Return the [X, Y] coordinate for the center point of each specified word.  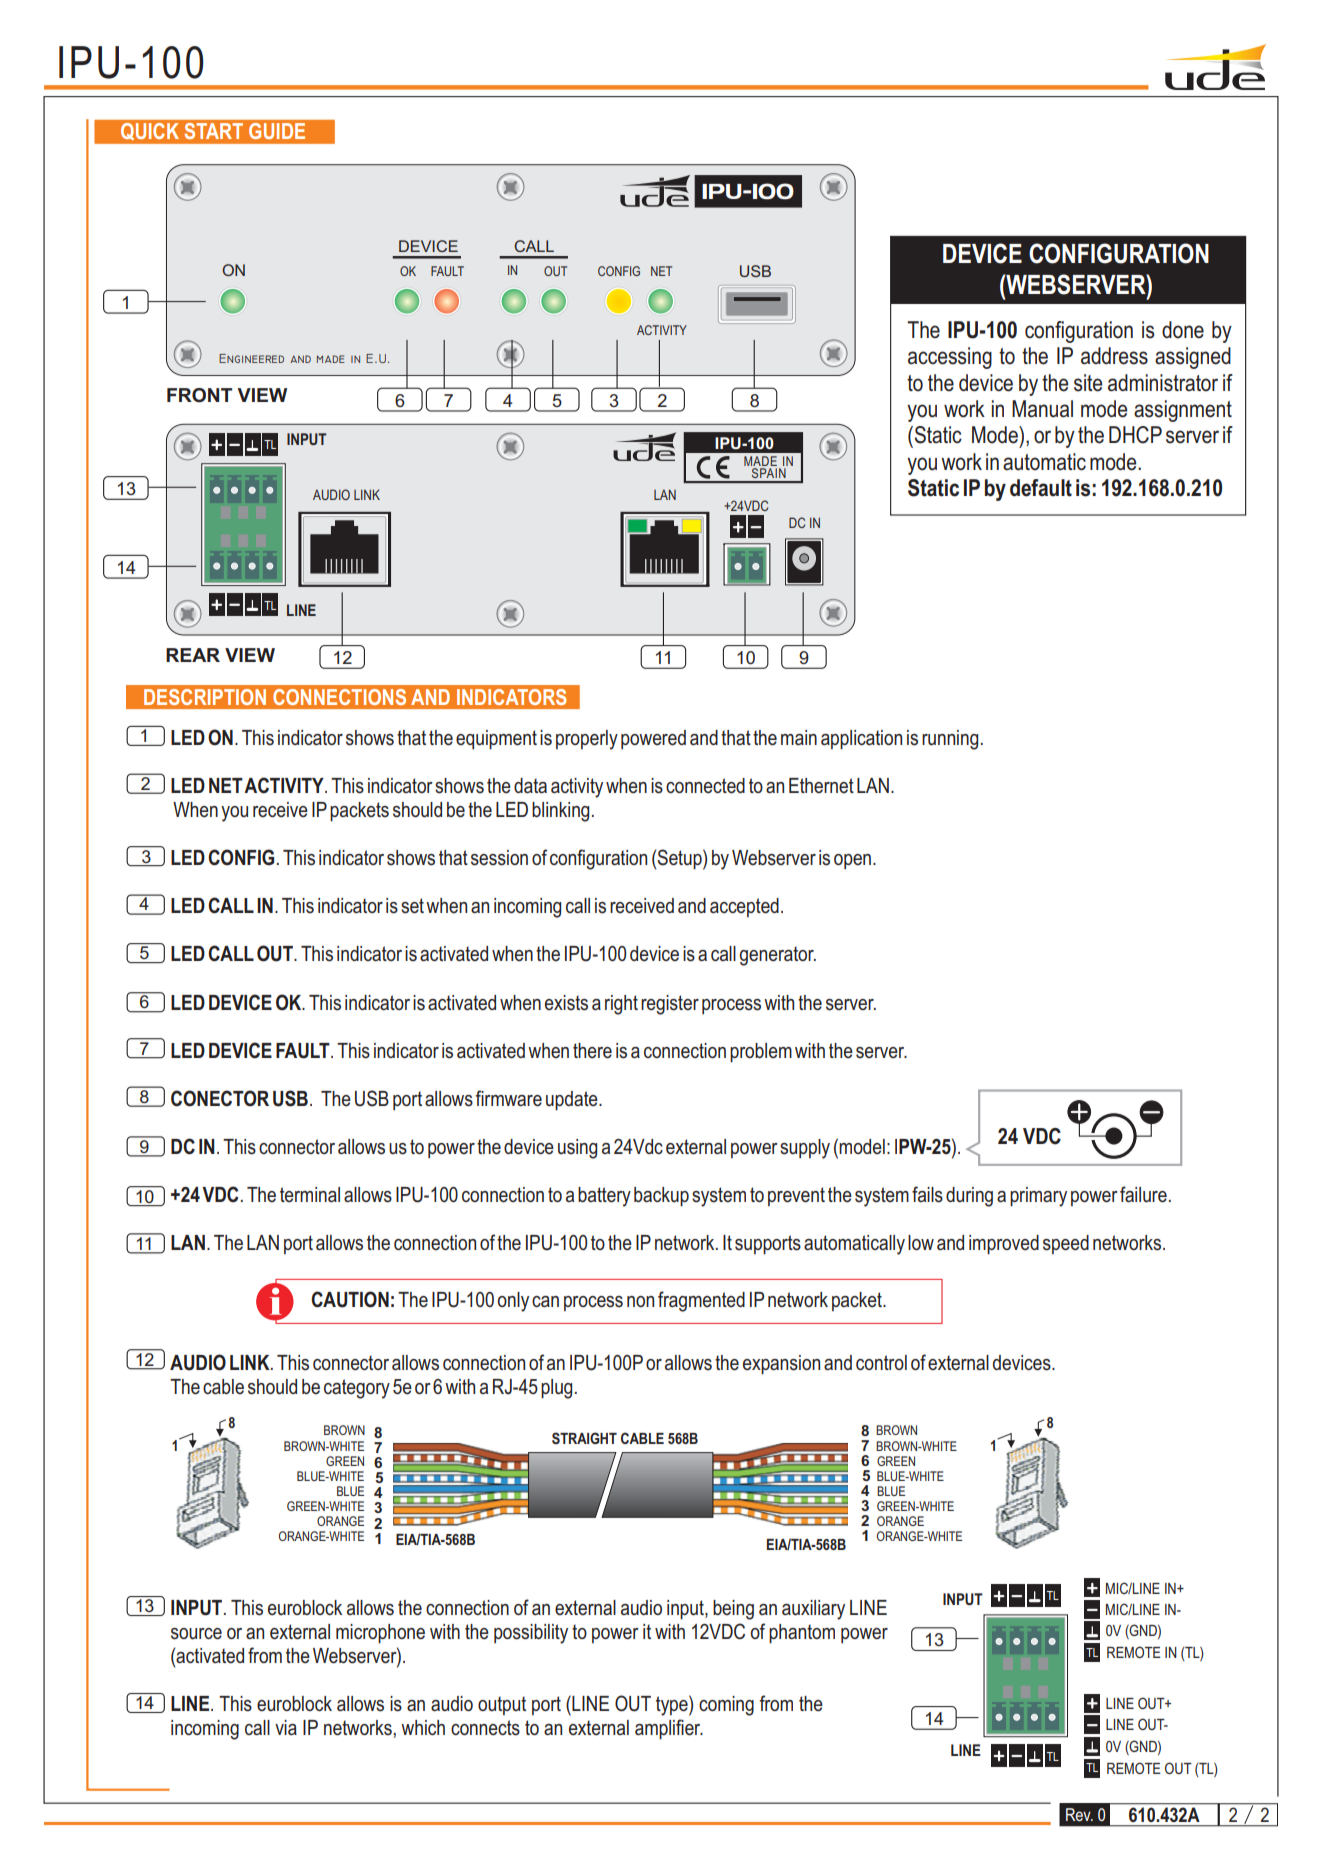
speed [1066, 1244]
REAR [193, 655]
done [1183, 330]
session [499, 858]
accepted [744, 907]
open [854, 861]
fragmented [701, 1301]
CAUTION [350, 1299]
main [799, 737]
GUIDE [277, 131]
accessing [950, 358]
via [286, 1727]
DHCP [1135, 435]
